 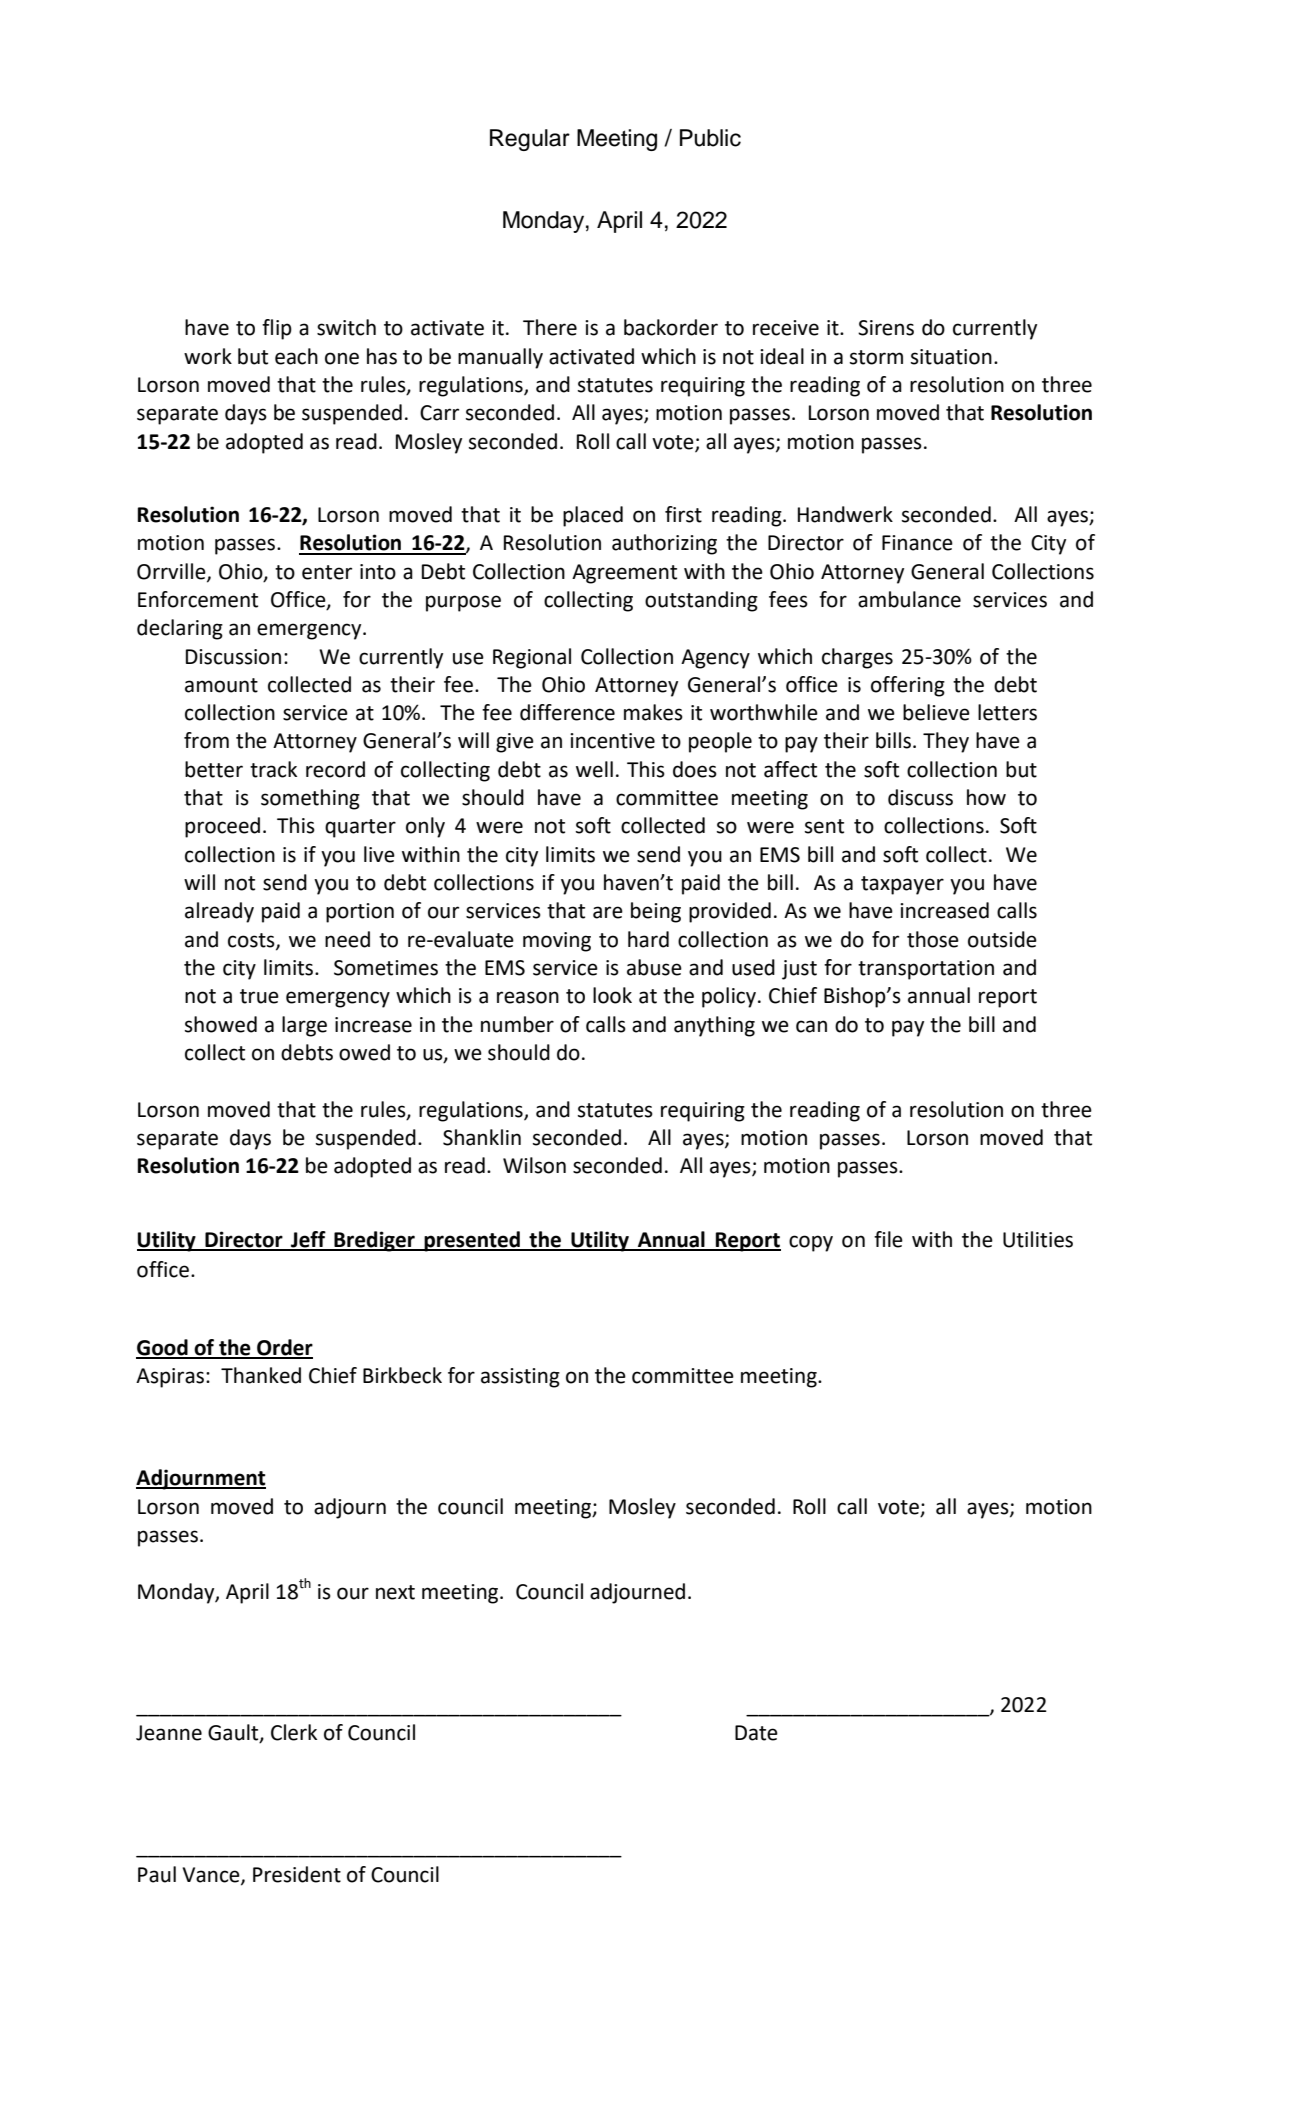 I want to click on Regular, so click(x=530, y=140).
